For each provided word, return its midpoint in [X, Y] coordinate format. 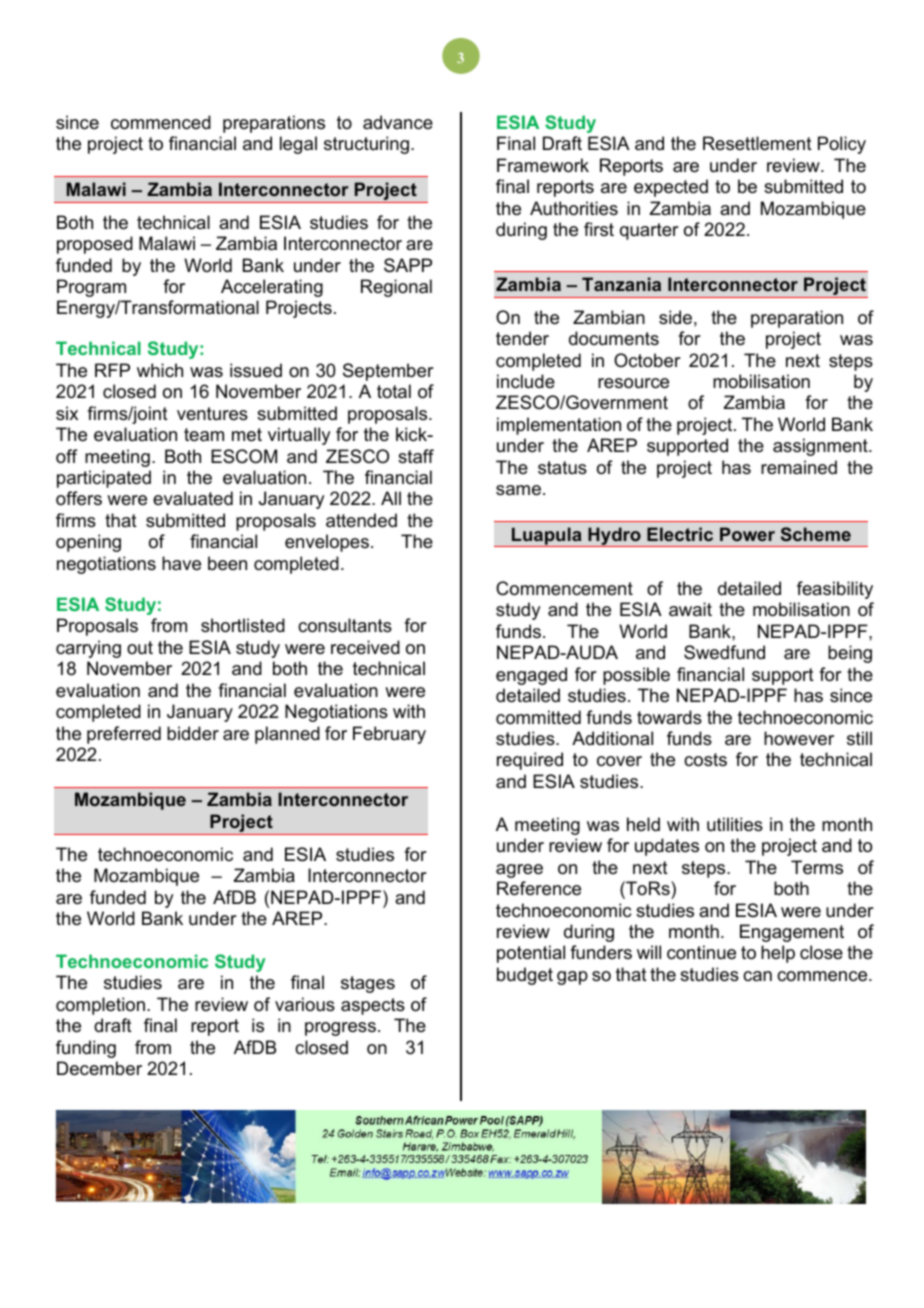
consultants [345, 625]
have [181, 563]
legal [298, 145]
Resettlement [757, 143]
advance [398, 122]
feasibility [835, 590]
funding [86, 1049]
